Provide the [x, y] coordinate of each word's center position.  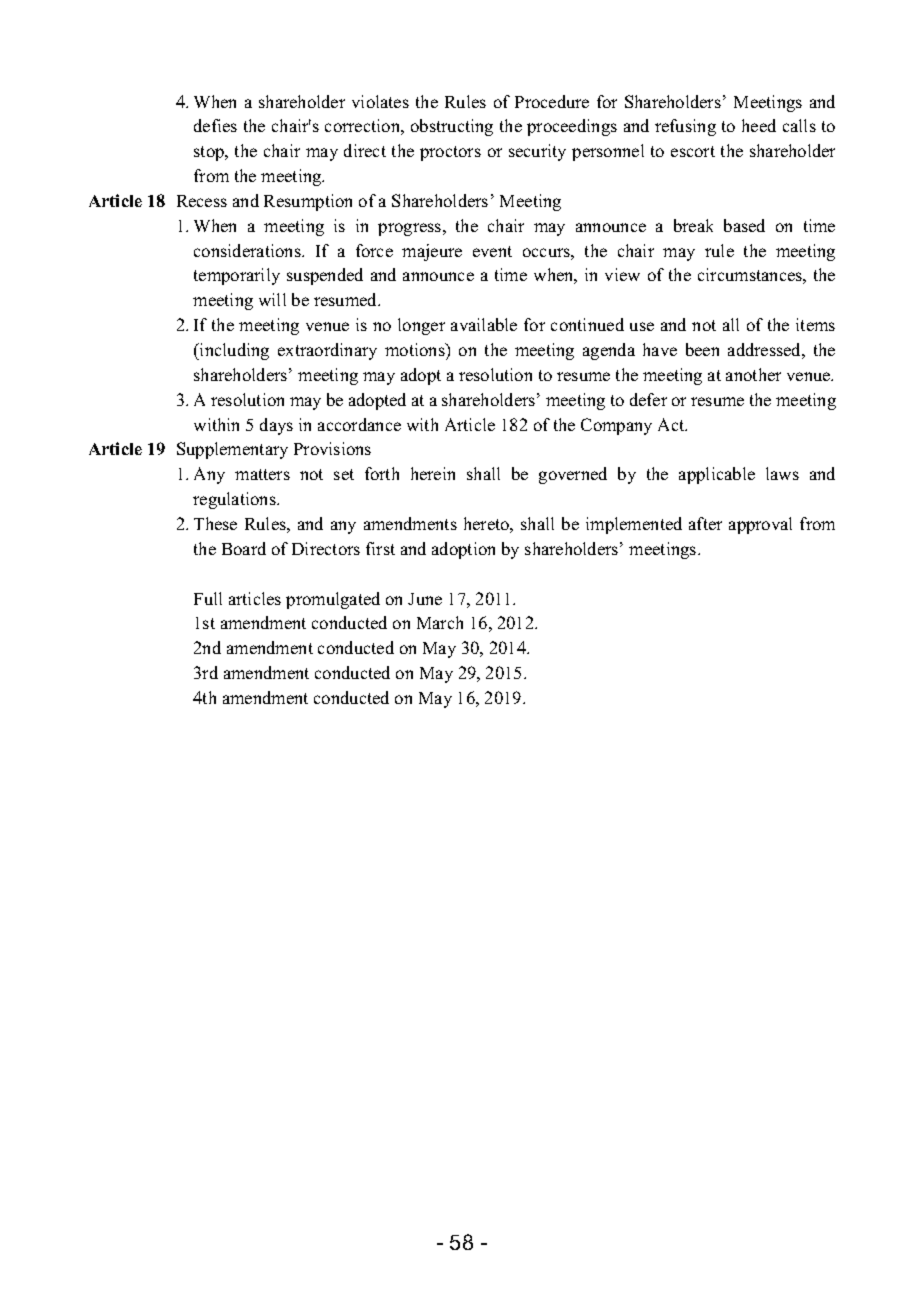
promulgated [333, 600]
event [492, 251]
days [276, 426]
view [622, 274]
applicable [717, 475]
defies [215, 125]
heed [759, 125]
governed [573, 475]
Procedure [552, 101]
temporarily [237, 276]
